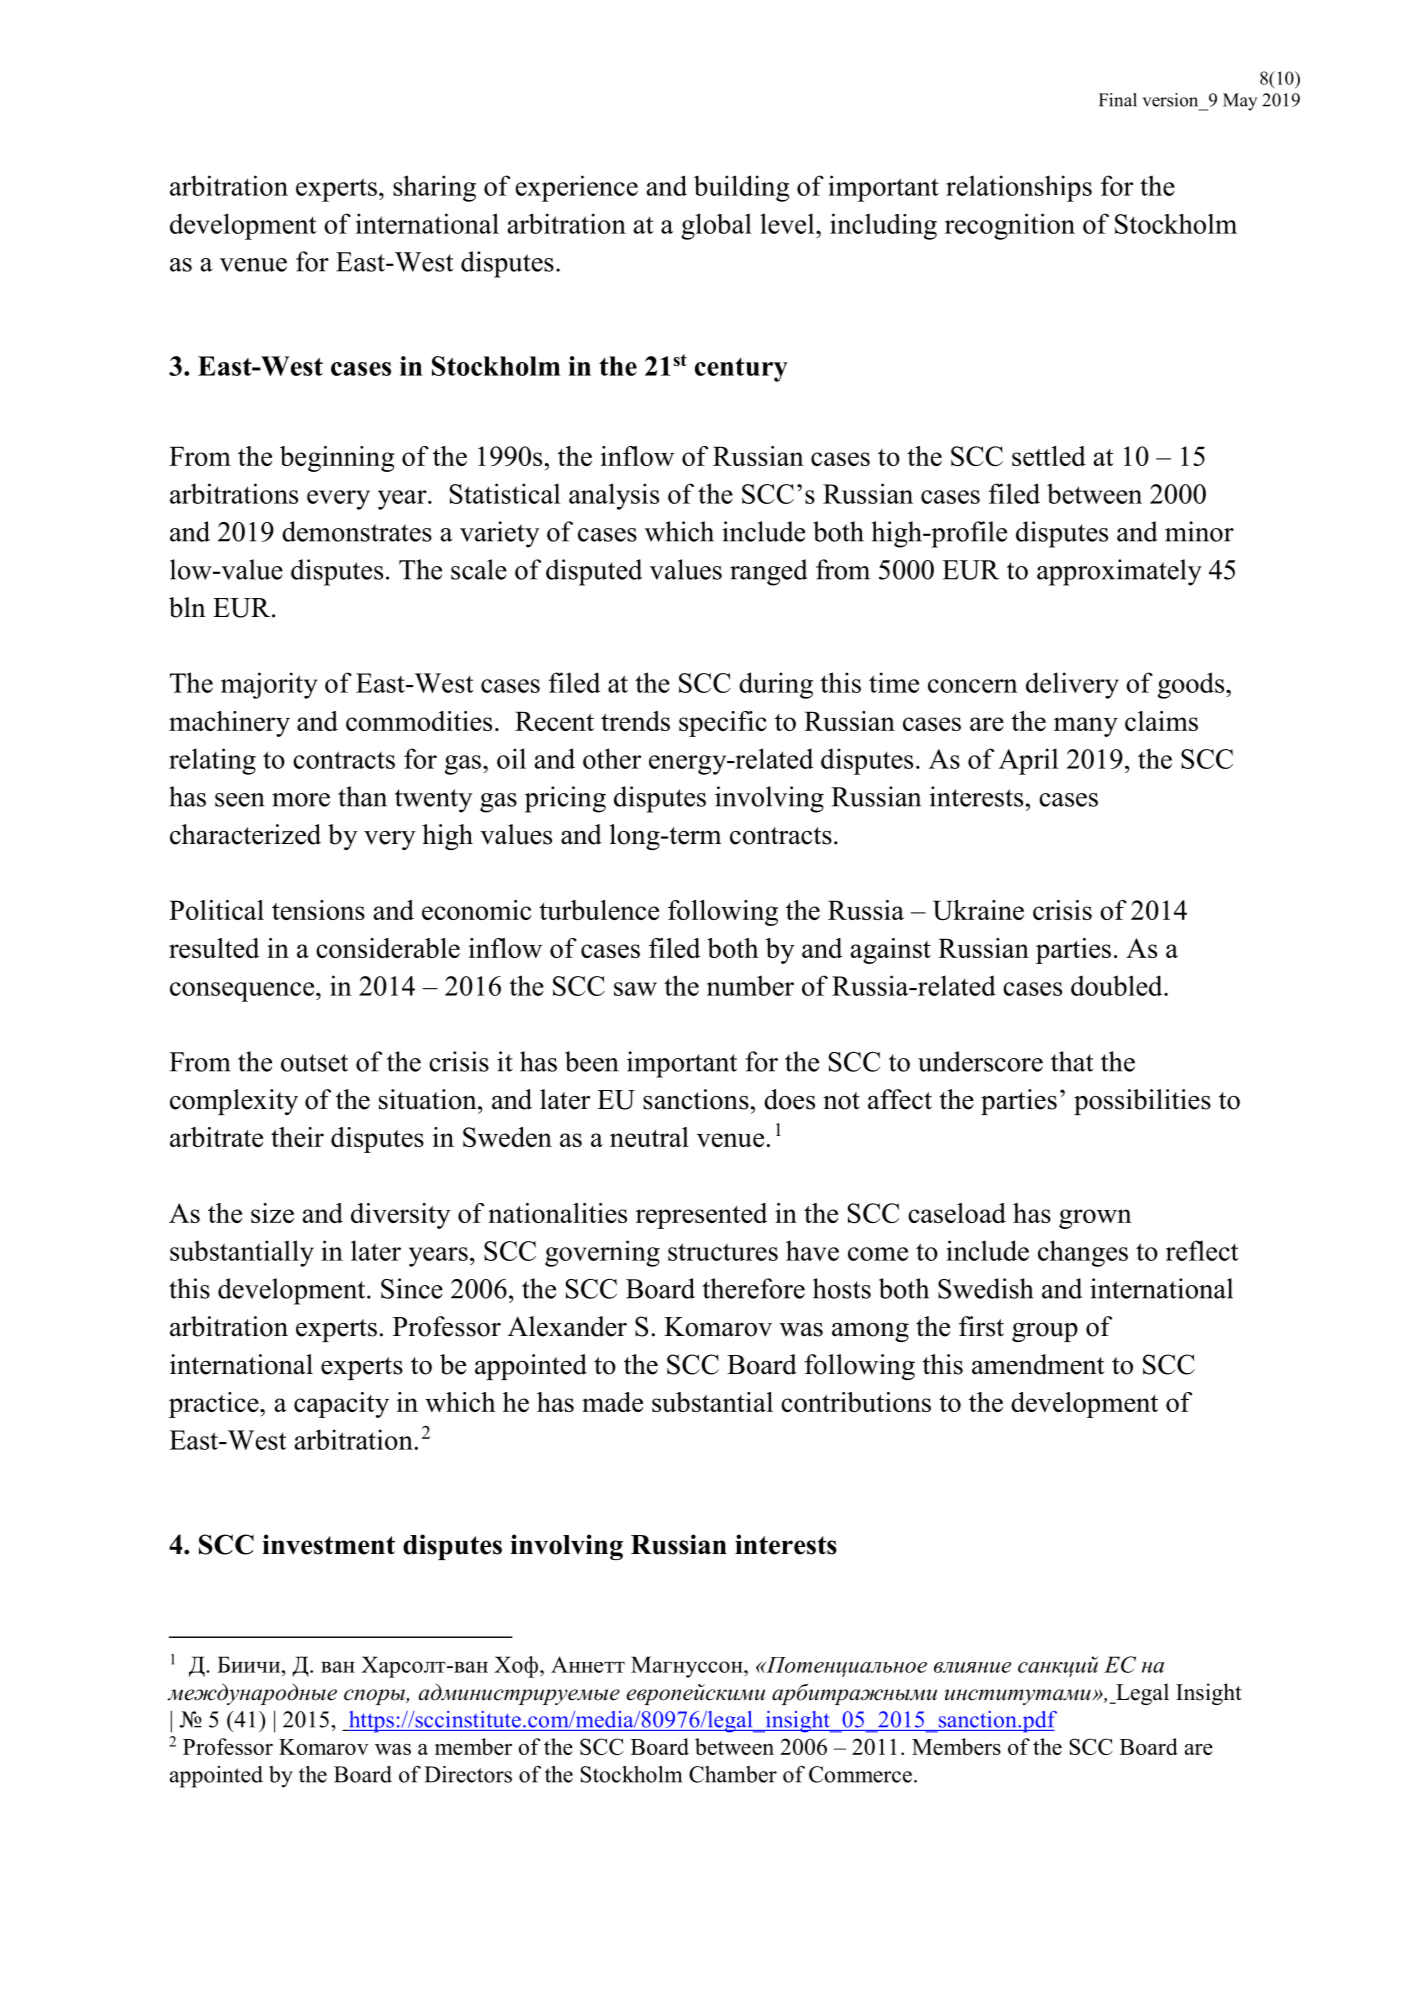 The width and height of the screenshot is (1420, 2008). I want to click on building, so click(741, 188).
